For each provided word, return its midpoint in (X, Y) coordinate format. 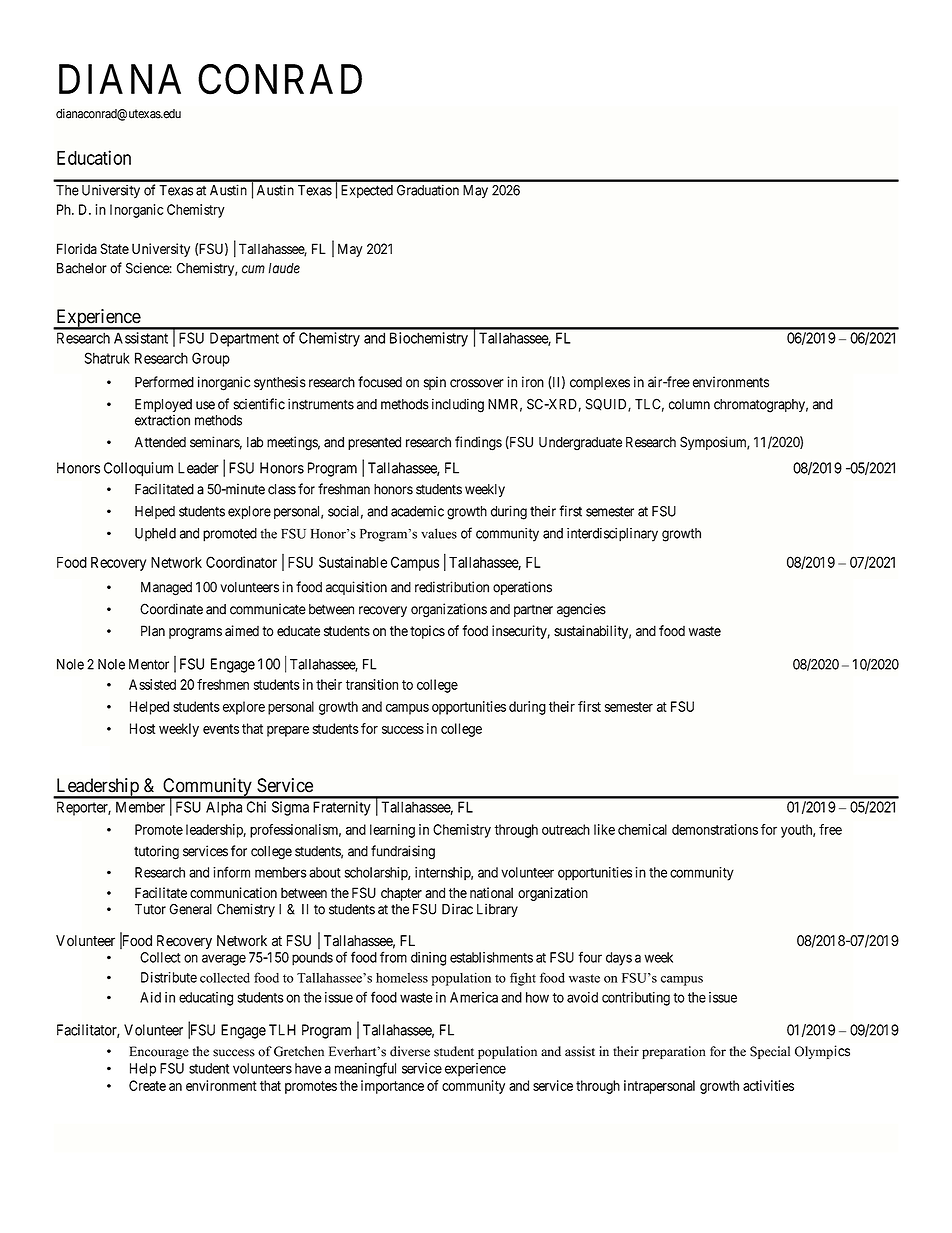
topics (427, 632)
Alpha (224, 808)
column (689, 404)
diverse (410, 1051)
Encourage (159, 1052)
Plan (153, 631)
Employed (163, 405)
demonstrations (715, 829)
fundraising (403, 852)
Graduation (428, 190)
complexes (600, 383)
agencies (581, 610)
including (458, 405)
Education (94, 157)
